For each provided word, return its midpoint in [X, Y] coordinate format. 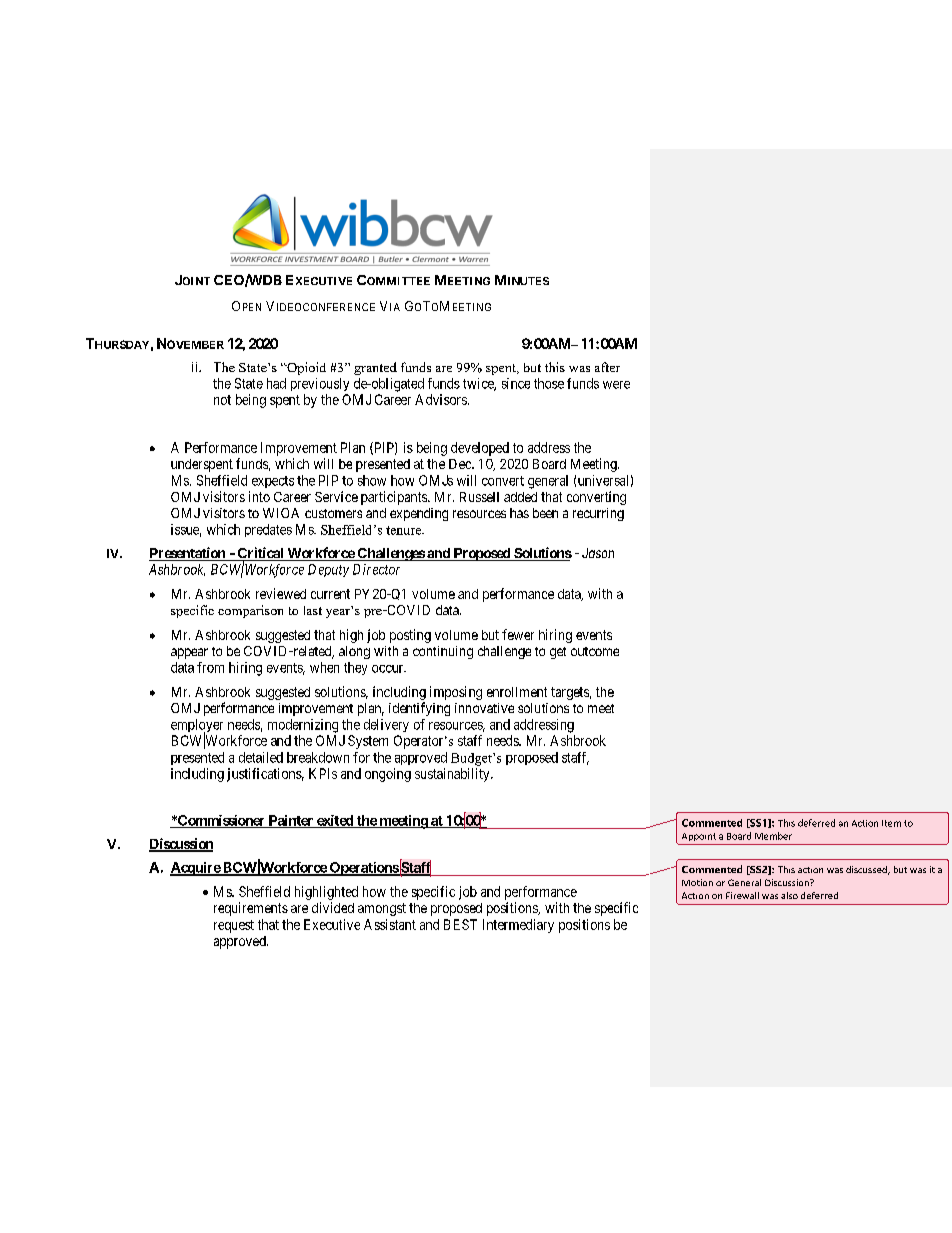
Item [891, 823]
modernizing [303, 726]
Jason [598, 553]
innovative [484, 708]
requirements [251, 909]
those [549, 383]
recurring [598, 514]
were [616, 385]
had [276, 383]
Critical [260, 554]
